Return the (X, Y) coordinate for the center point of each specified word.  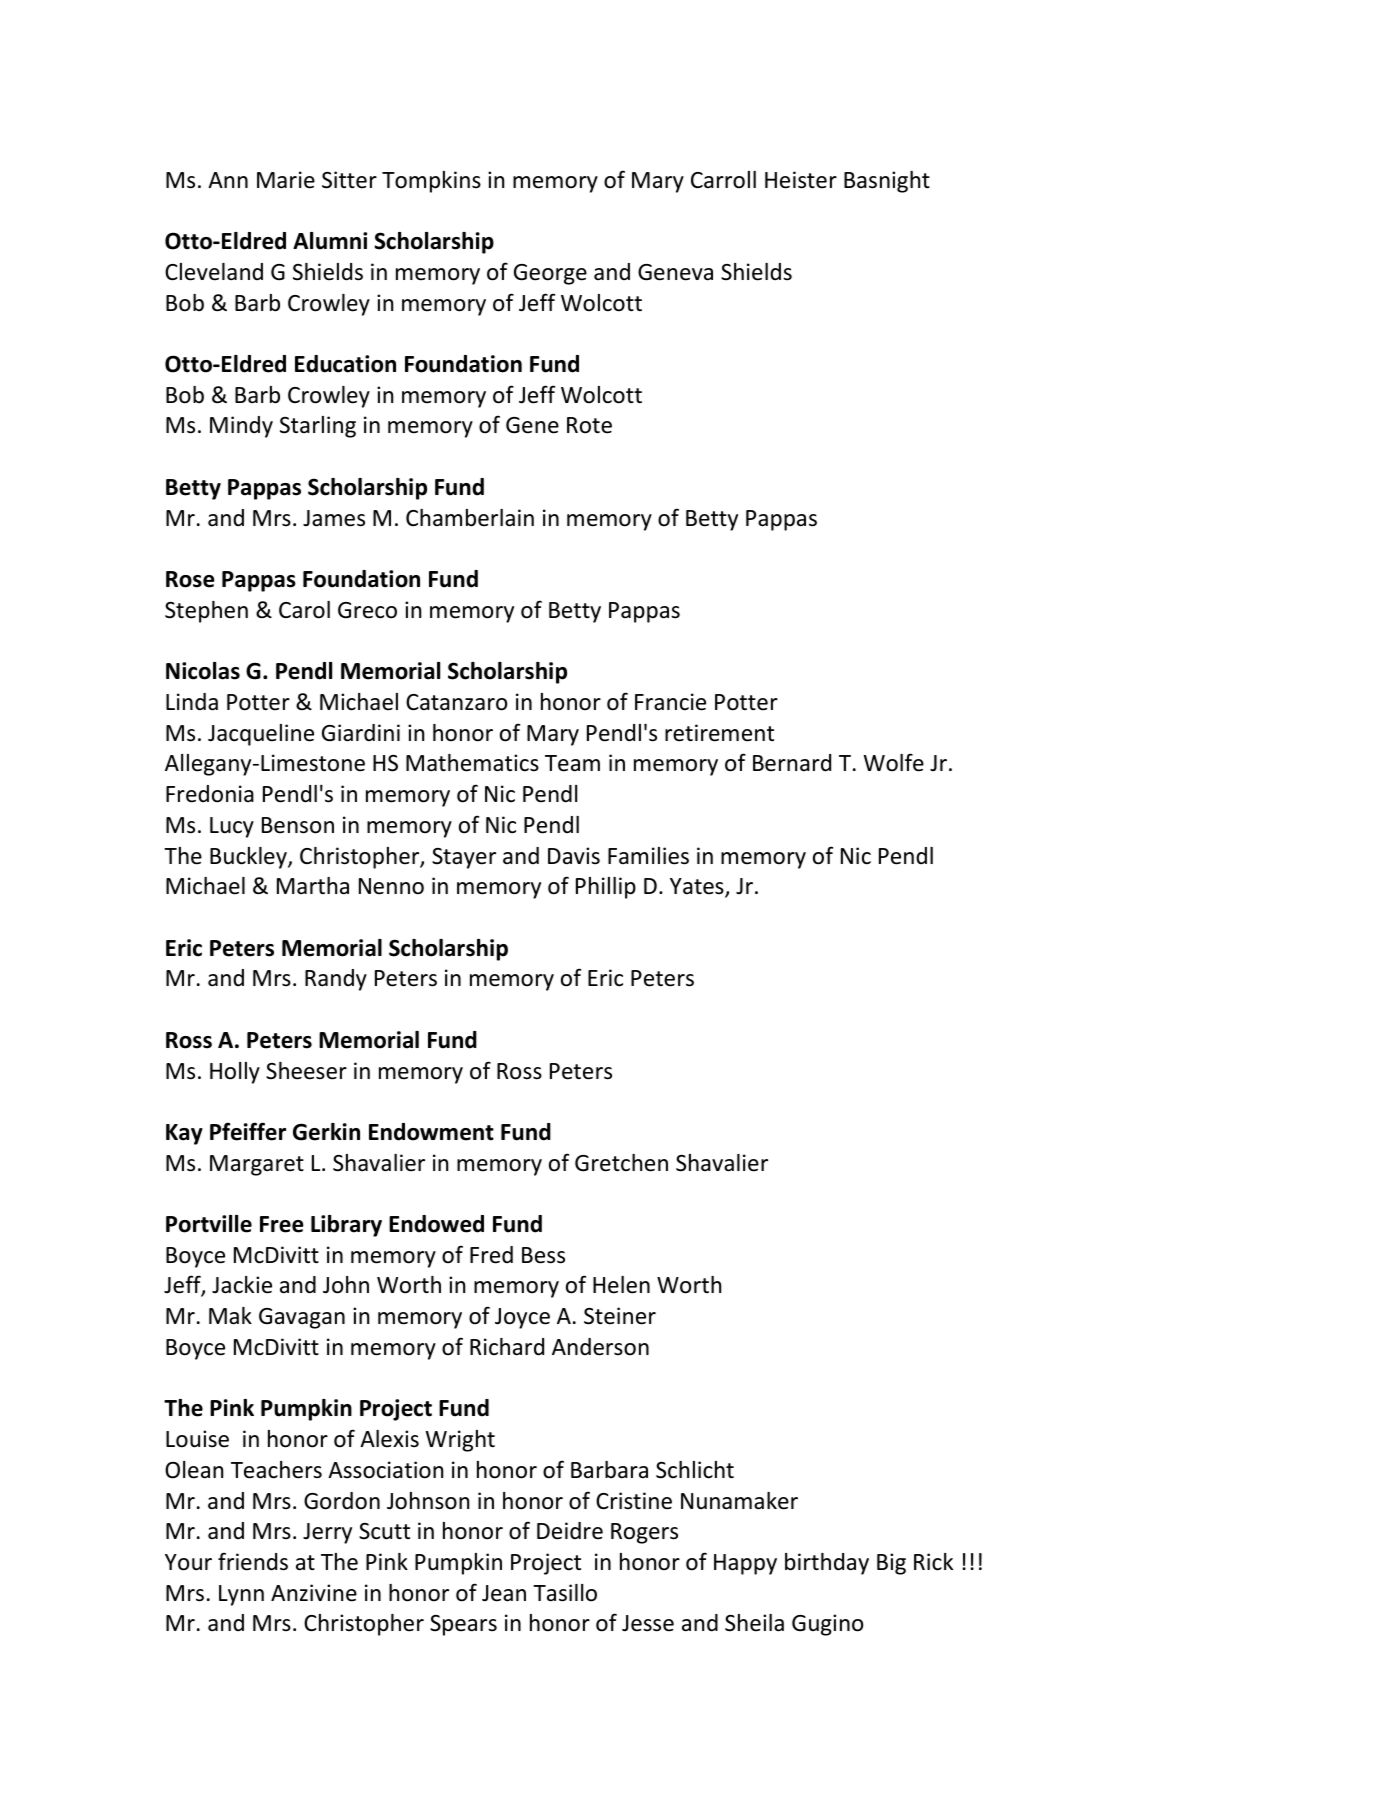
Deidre (570, 1531)
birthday (827, 1564)
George (550, 274)
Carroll (723, 180)
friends (253, 1561)
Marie (286, 180)
